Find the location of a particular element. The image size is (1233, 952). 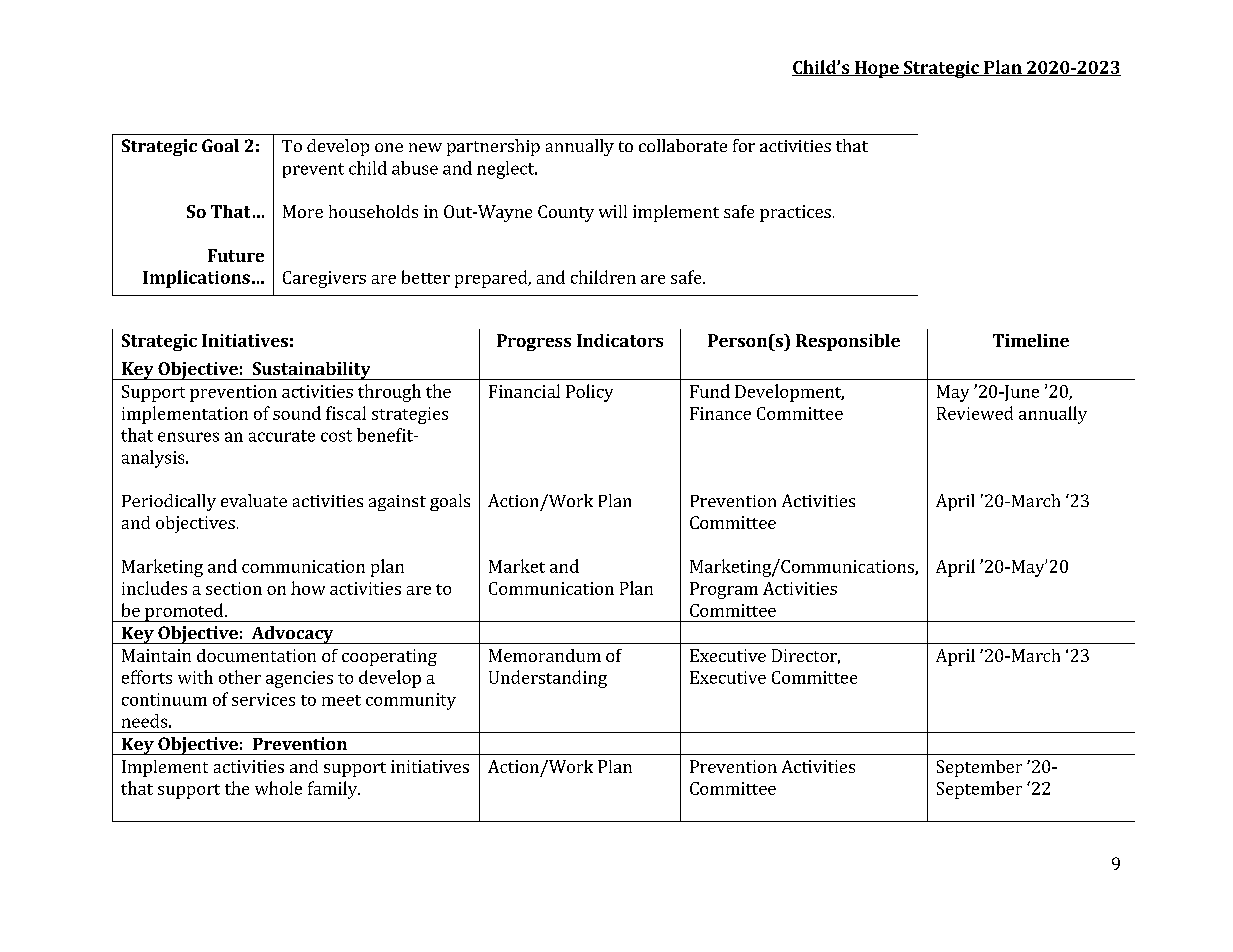

whole is located at coordinates (278, 788).
